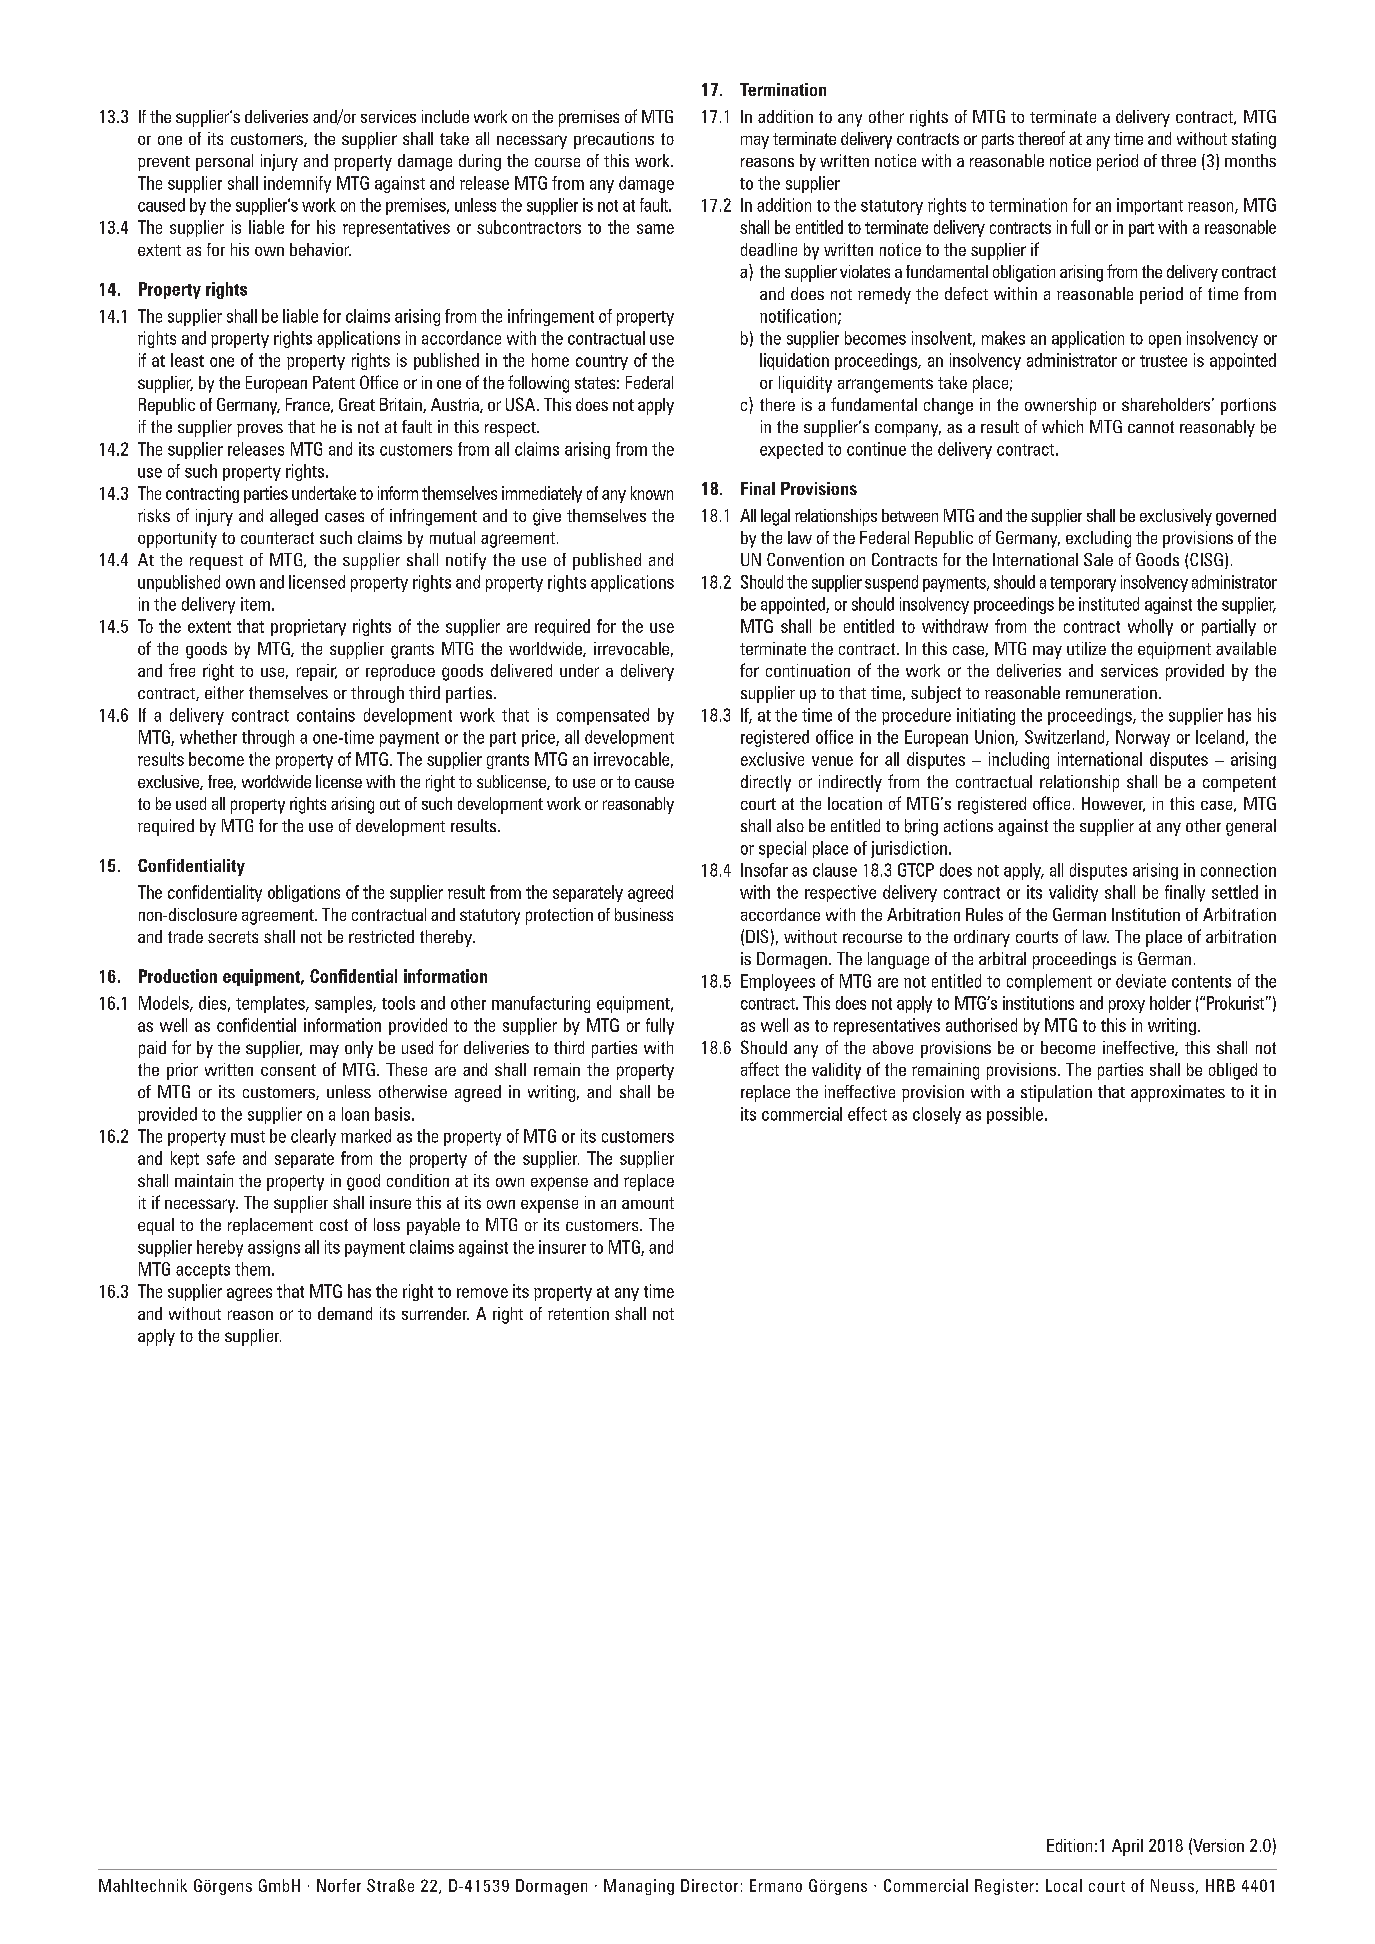  I want to click on indemnify, so click(297, 184).
